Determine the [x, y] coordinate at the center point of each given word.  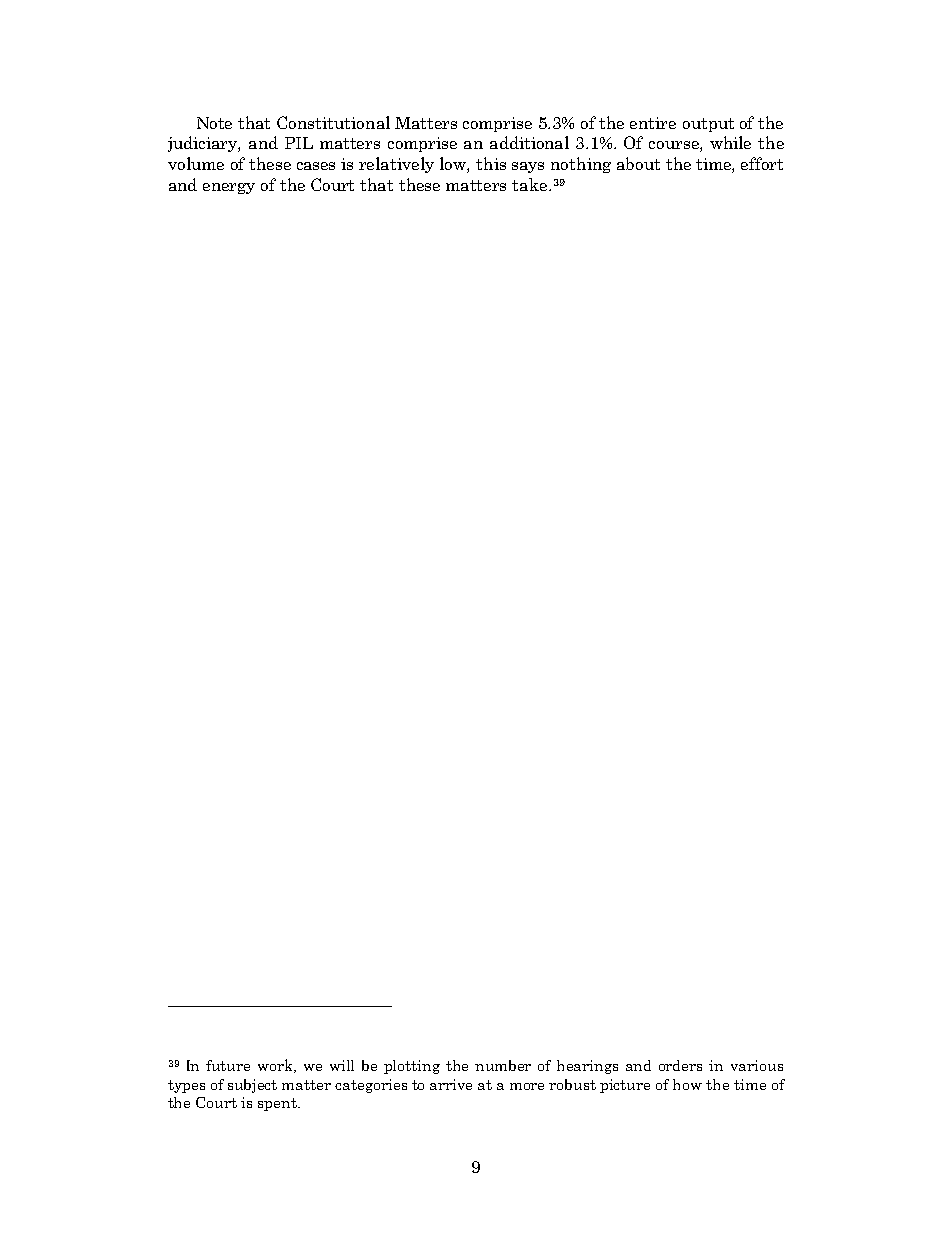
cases [316, 166]
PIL [299, 143]
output [708, 125]
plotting [412, 1067]
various [757, 1065]
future [228, 1065]
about [638, 163]
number [503, 1065]
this [491, 163]
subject [252, 1086]
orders [680, 1065]
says [528, 167]
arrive [451, 1084]
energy [229, 188]
